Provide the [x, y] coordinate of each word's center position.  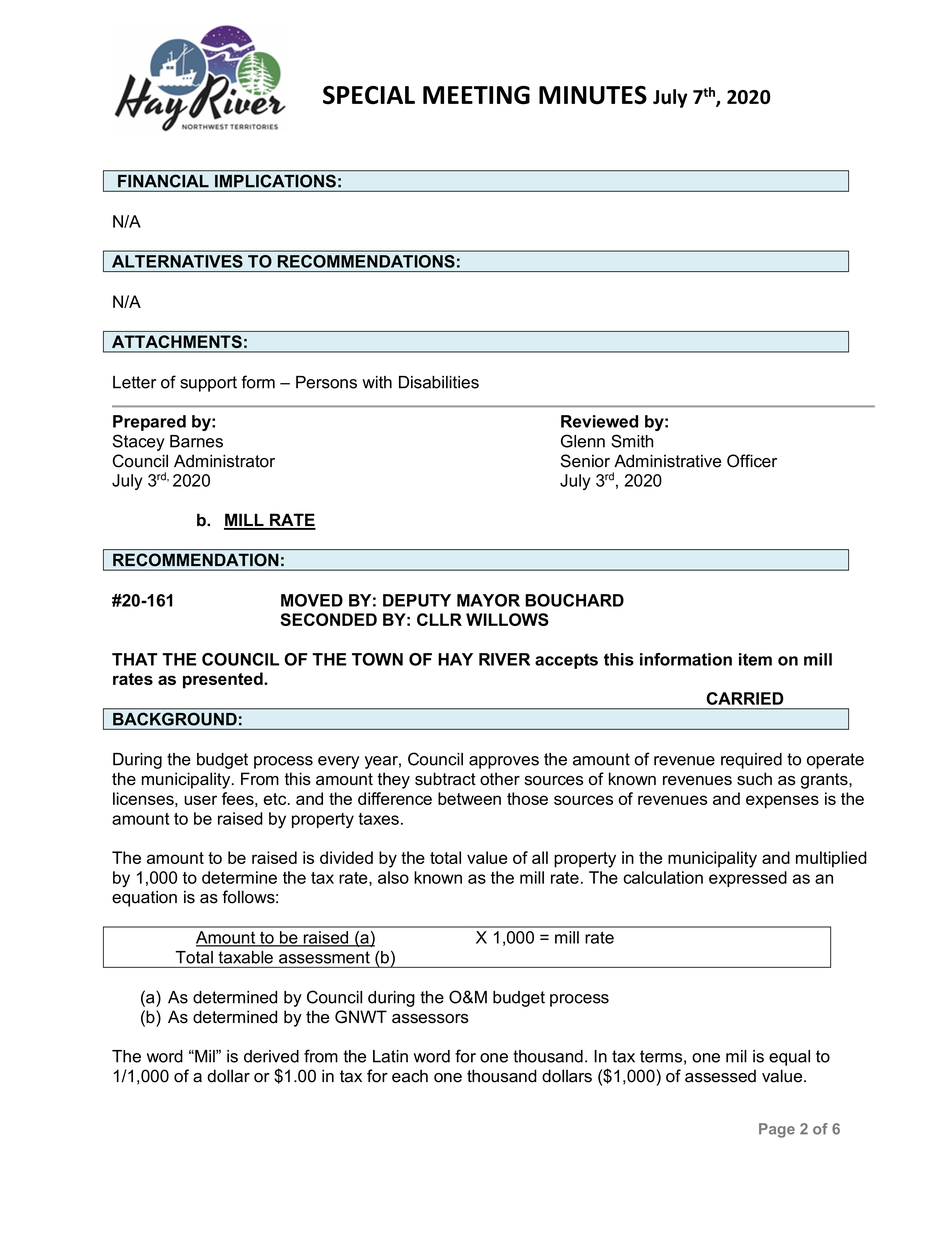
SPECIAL [369, 95]
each [410, 1076]
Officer [752, 461]
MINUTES [593, 95]
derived [271, 1056]
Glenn [583, 441]
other [500, 779]
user [200, 800]
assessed [720, 1076]
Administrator [224, 461]
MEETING [476, 95]
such [754, 779]
